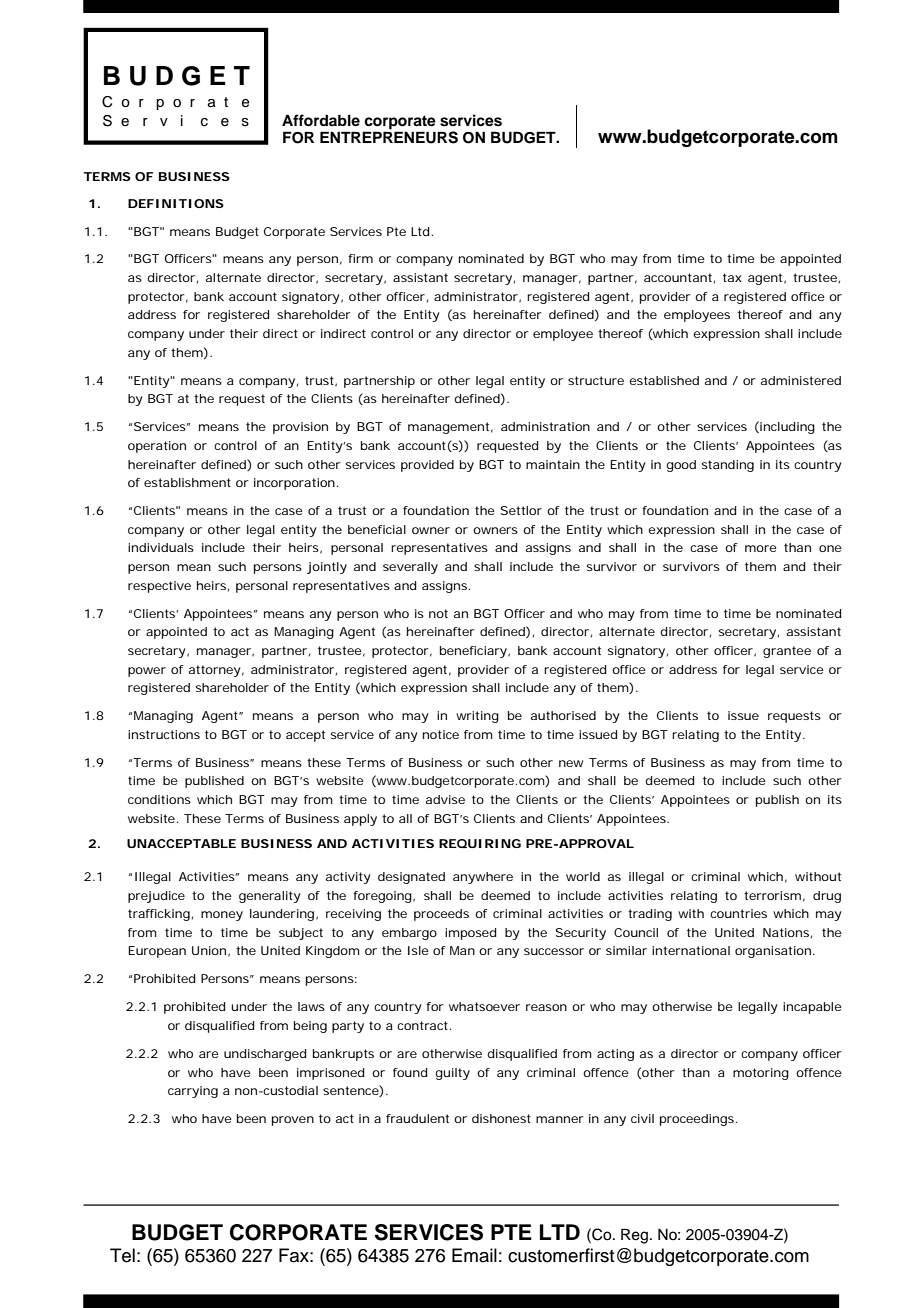 The image size is (924, 1308). I want to click on Email, so click(474, 1255).
